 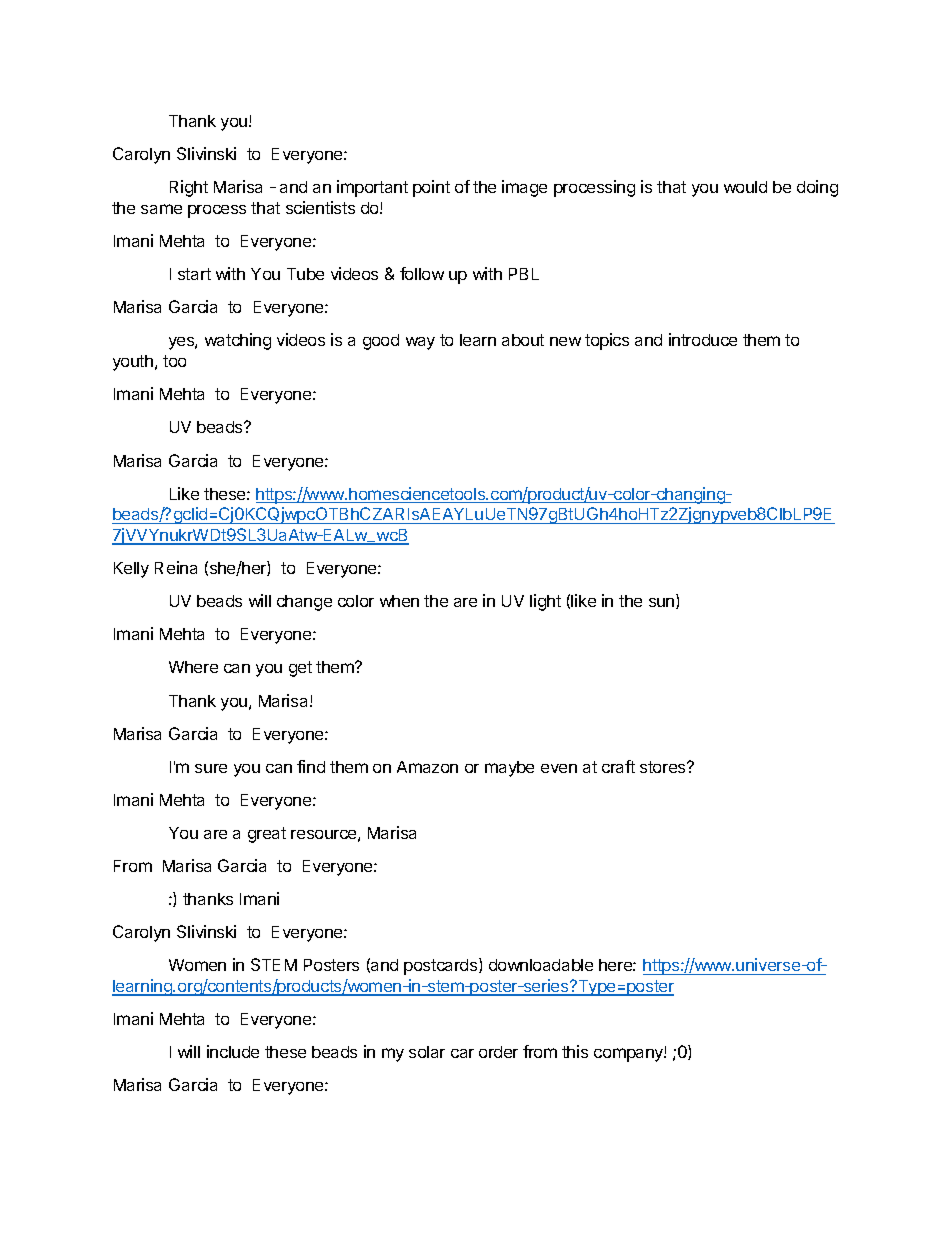 I want to click on maybe, so click(x=509, y=769).
